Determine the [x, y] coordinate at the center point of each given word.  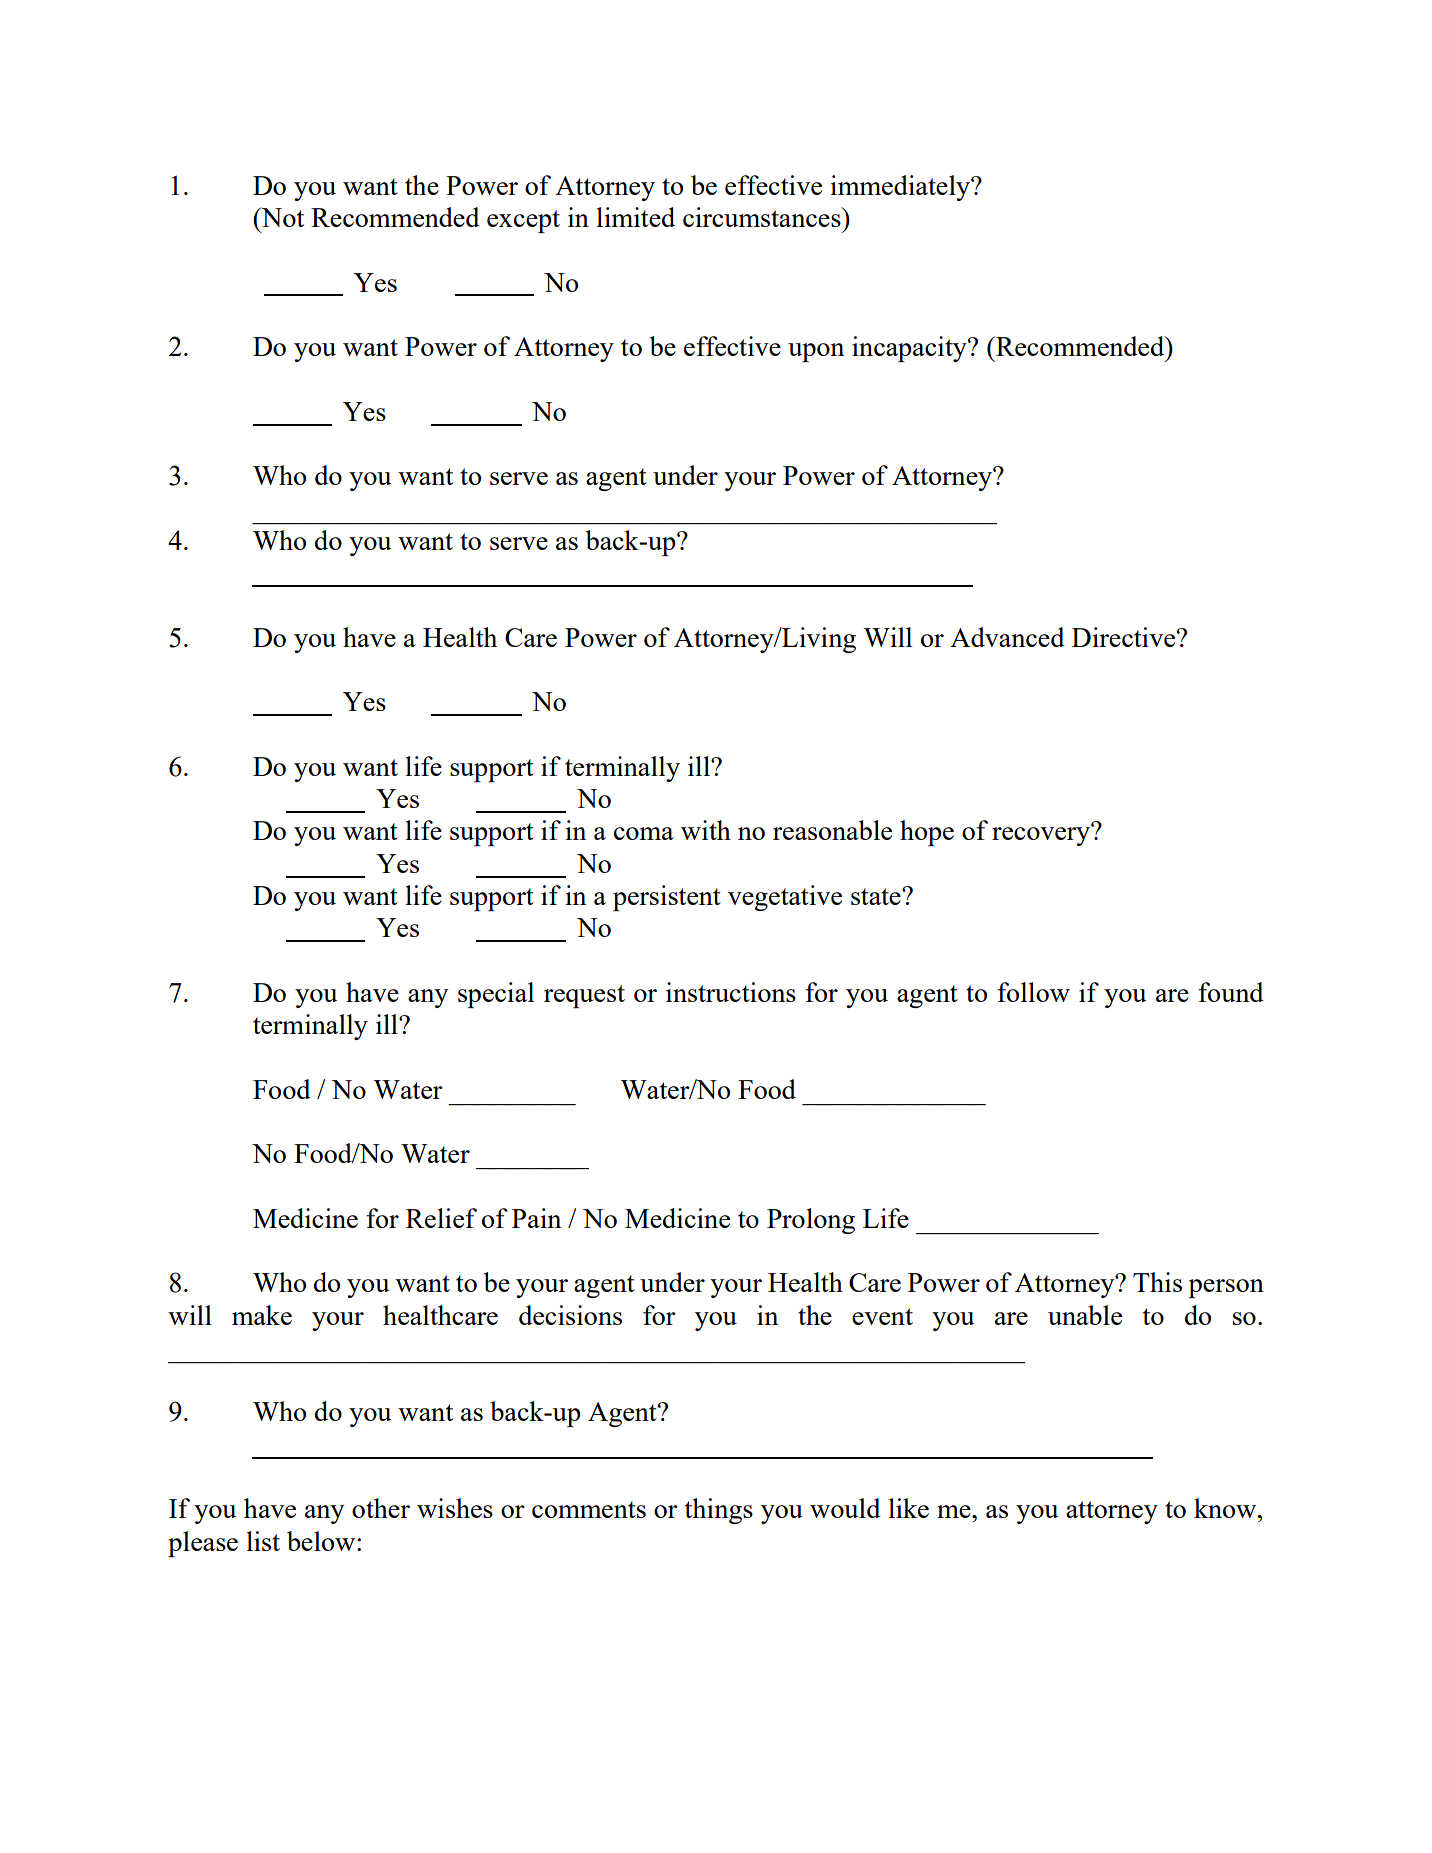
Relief [441, 1218]
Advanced [1007, 637]
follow [1033, 992]
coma [644, 833]
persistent [667, 898]
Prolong [811, 1221]
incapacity [910, 349]
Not [281, 217]
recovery [1042, 835]
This [1157, 1282]
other [381, 1508]
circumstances [763, 217]
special [496, 995]
